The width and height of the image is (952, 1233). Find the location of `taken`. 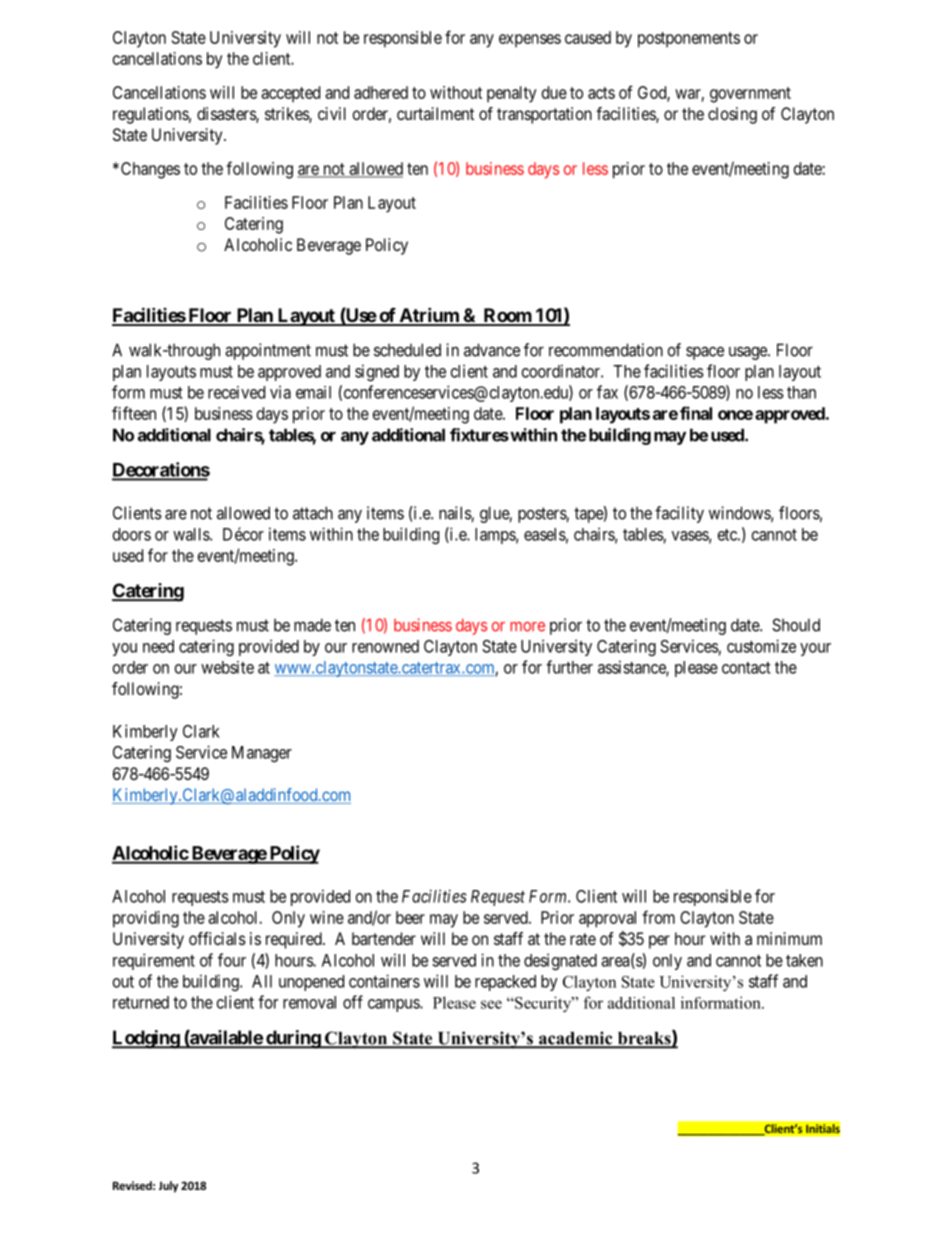

taken is located at coordinates (804, 960).
